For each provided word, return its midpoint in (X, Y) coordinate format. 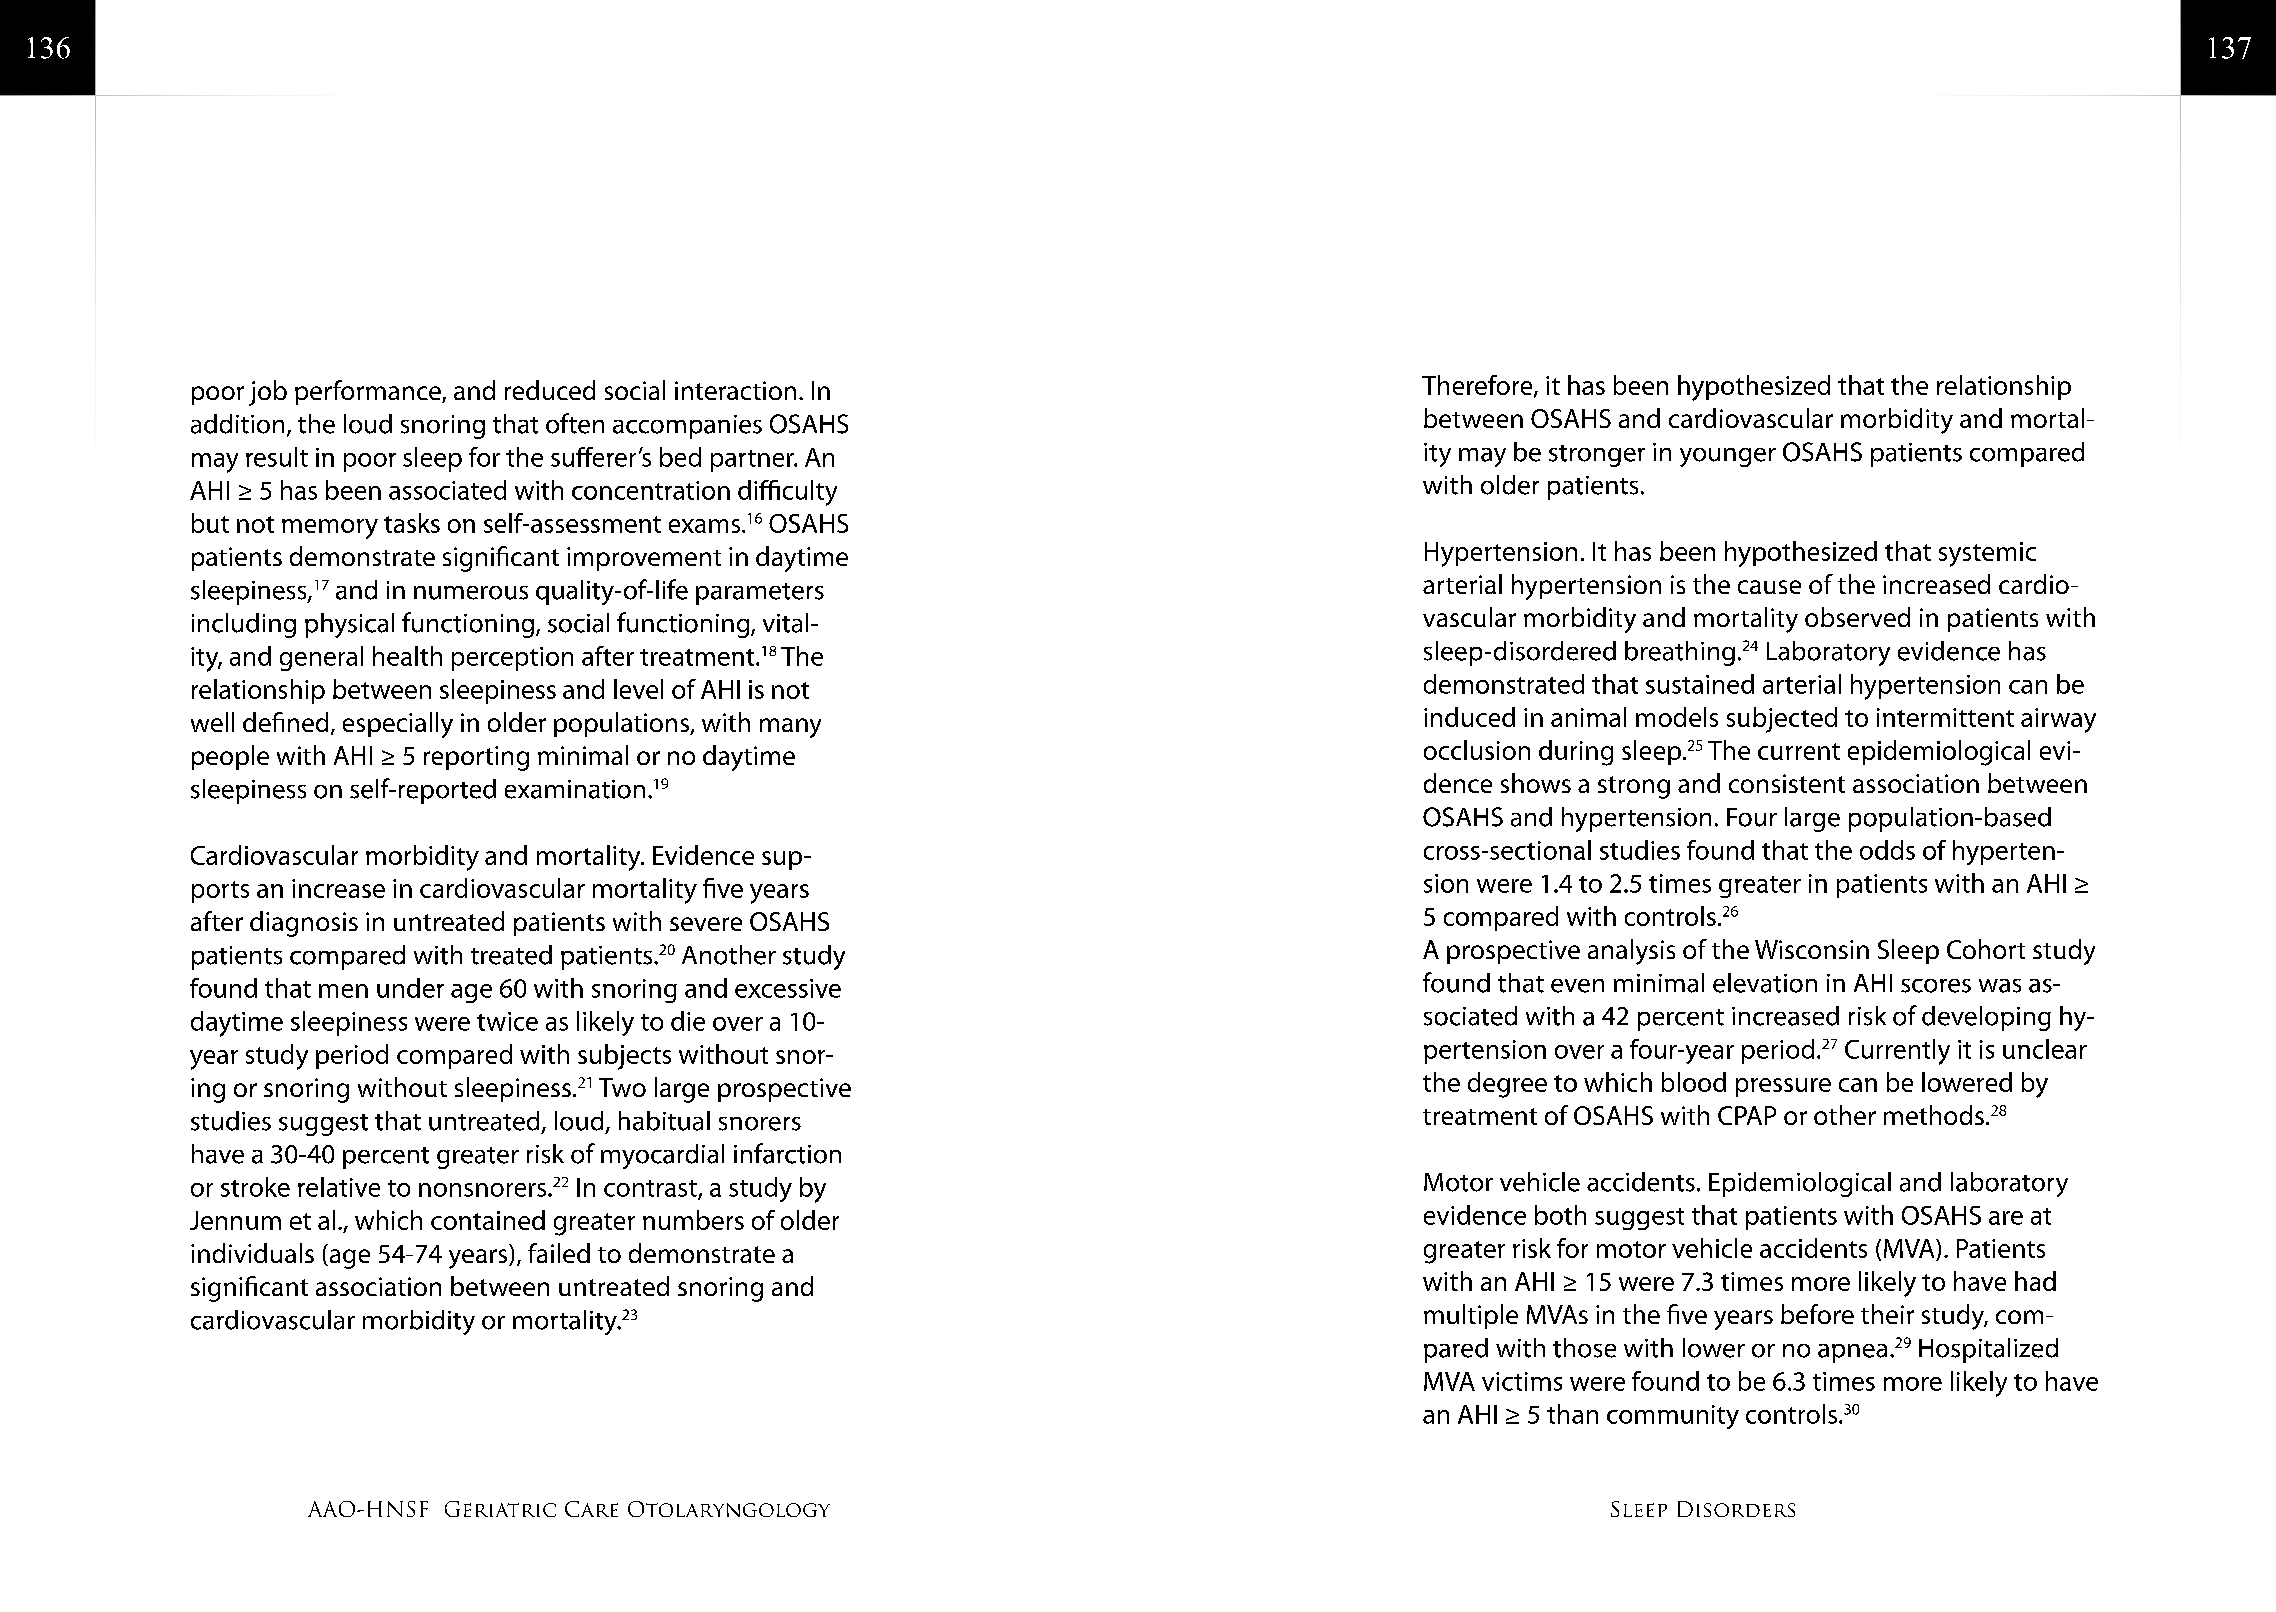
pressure (1783, 1087)
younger (1728, 457)
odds (1887, 850)
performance (369, 392)
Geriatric (500, 1509)
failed (559, 1253)
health (407, 656)
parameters (760, 594)
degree (1507, 1085)
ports (220, 892)
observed (1857, 617)
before (1817, 1314)
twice (507, 1021)
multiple (1471, 1316)
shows (1536, 783)
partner (753, 461)
